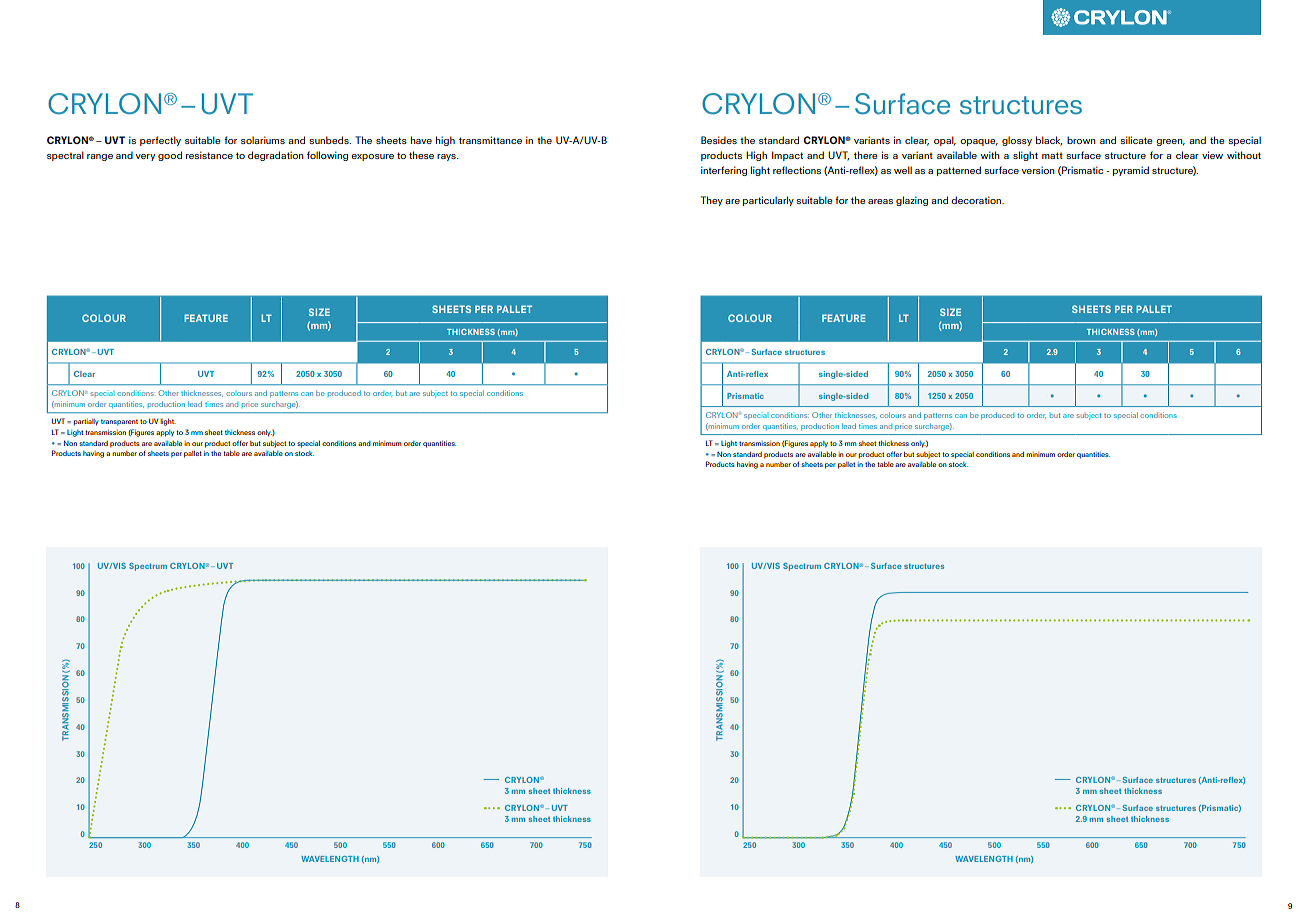 This image has width=1308, height=924. Describe the element at coordinates (145, 157) in the image. I see `very` at that location.
